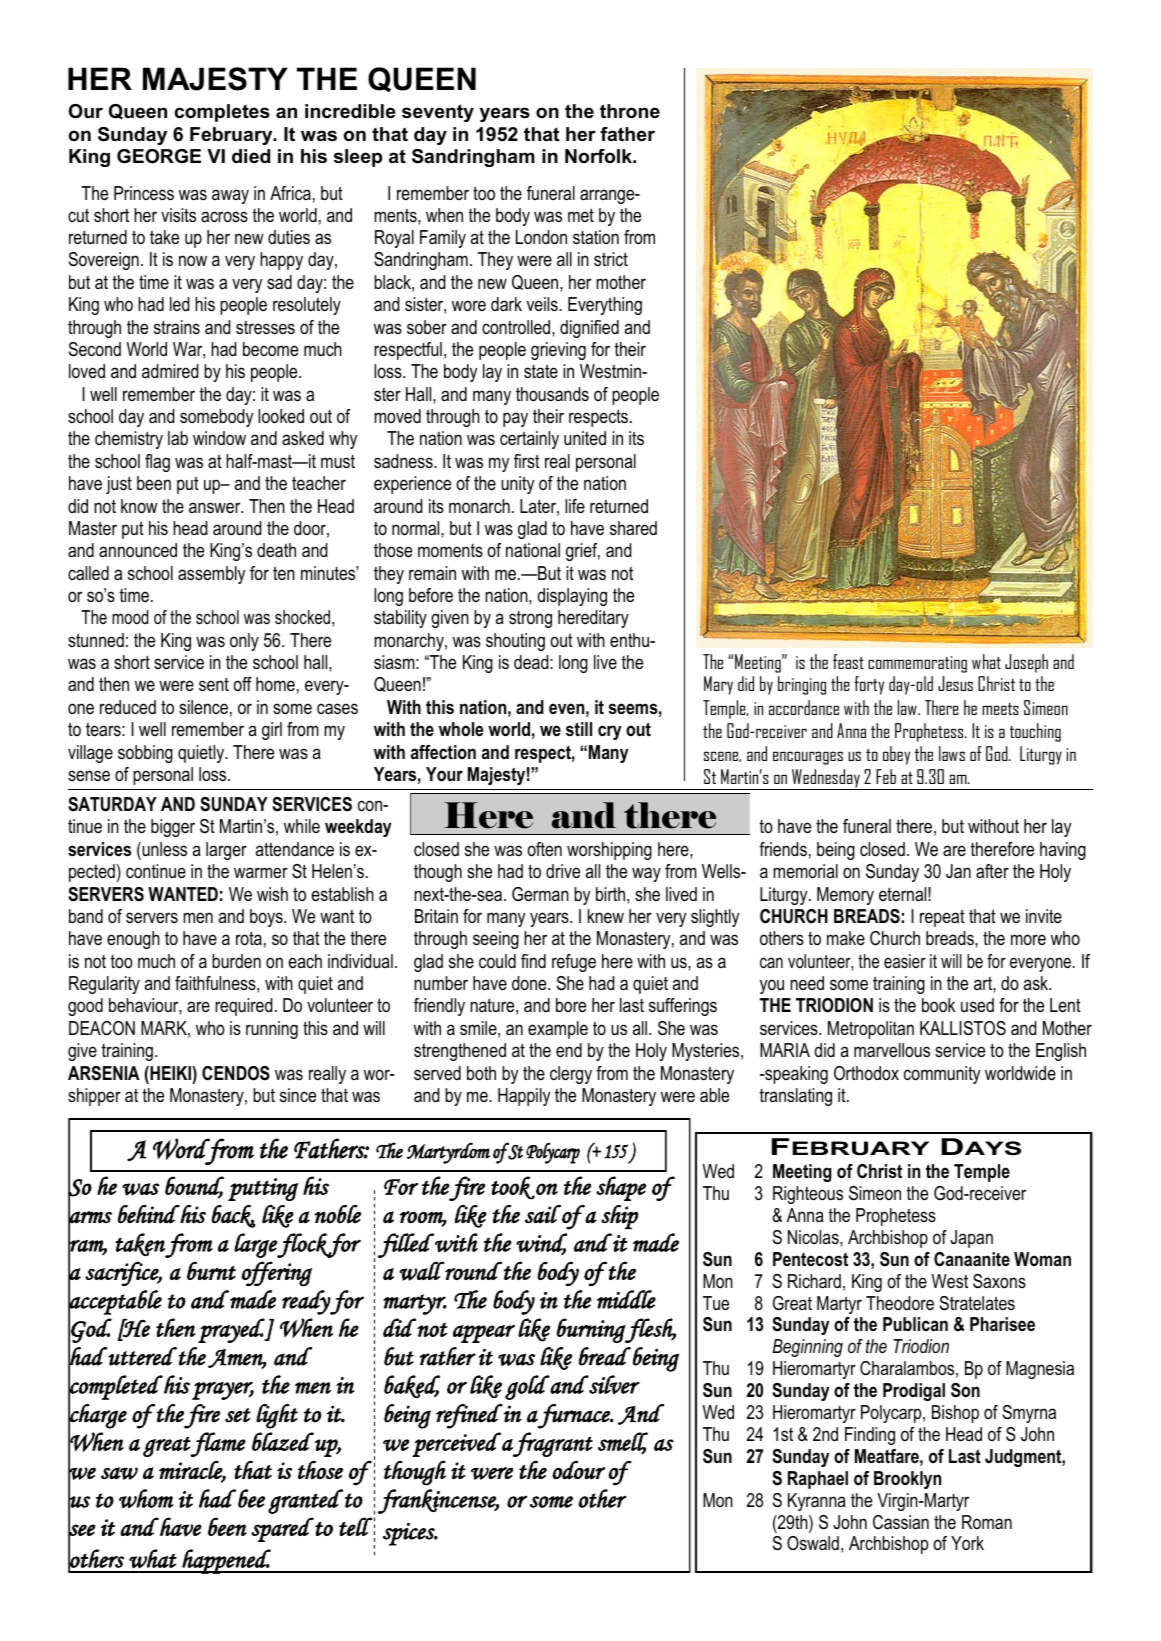 The height and width of the screenshot is (1641, 1161). Describe the element at coordinates (630, 111) in the screenshot. I see `throne` at that location.
